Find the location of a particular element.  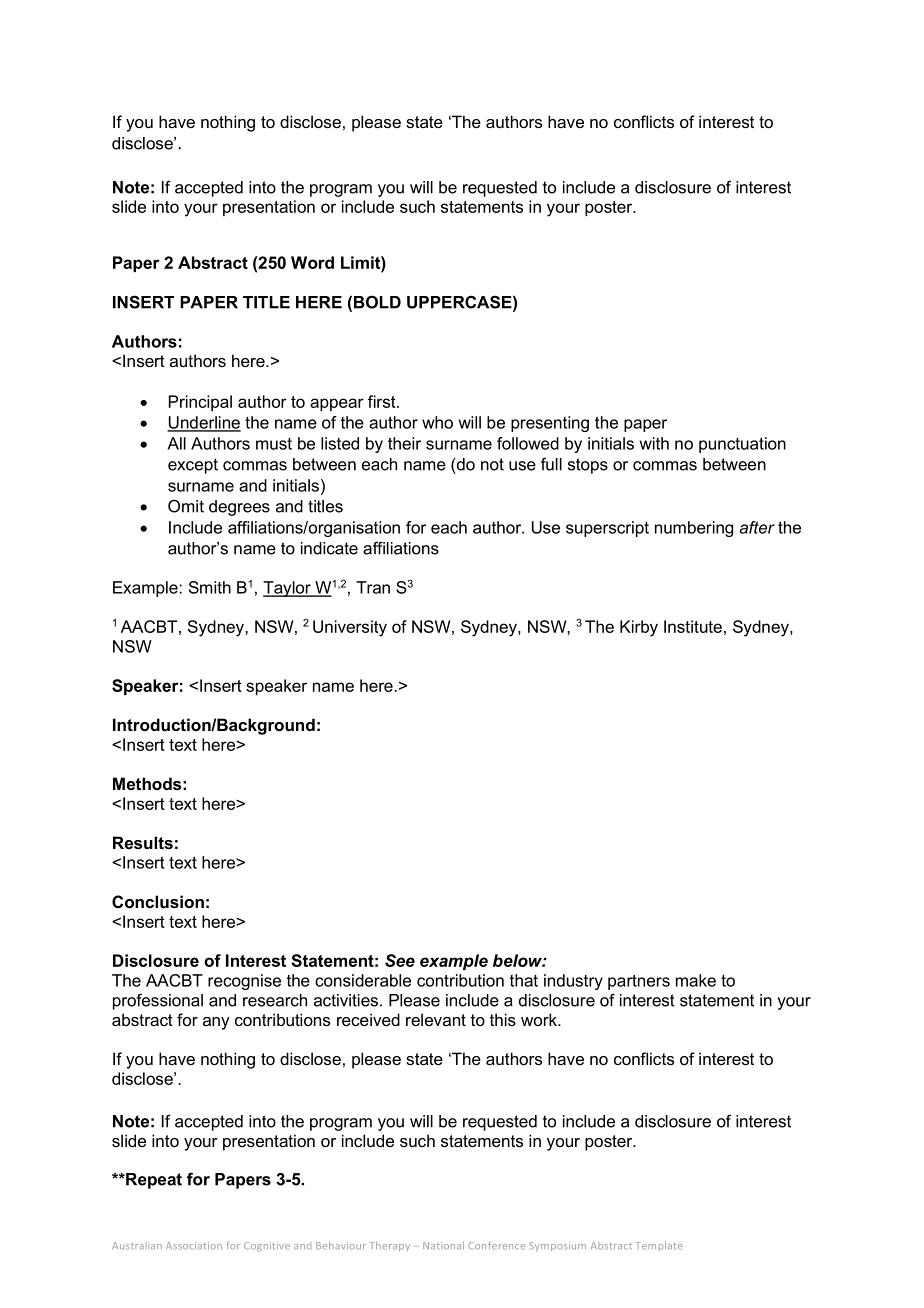

Word is located at coordinates (312, 262).
